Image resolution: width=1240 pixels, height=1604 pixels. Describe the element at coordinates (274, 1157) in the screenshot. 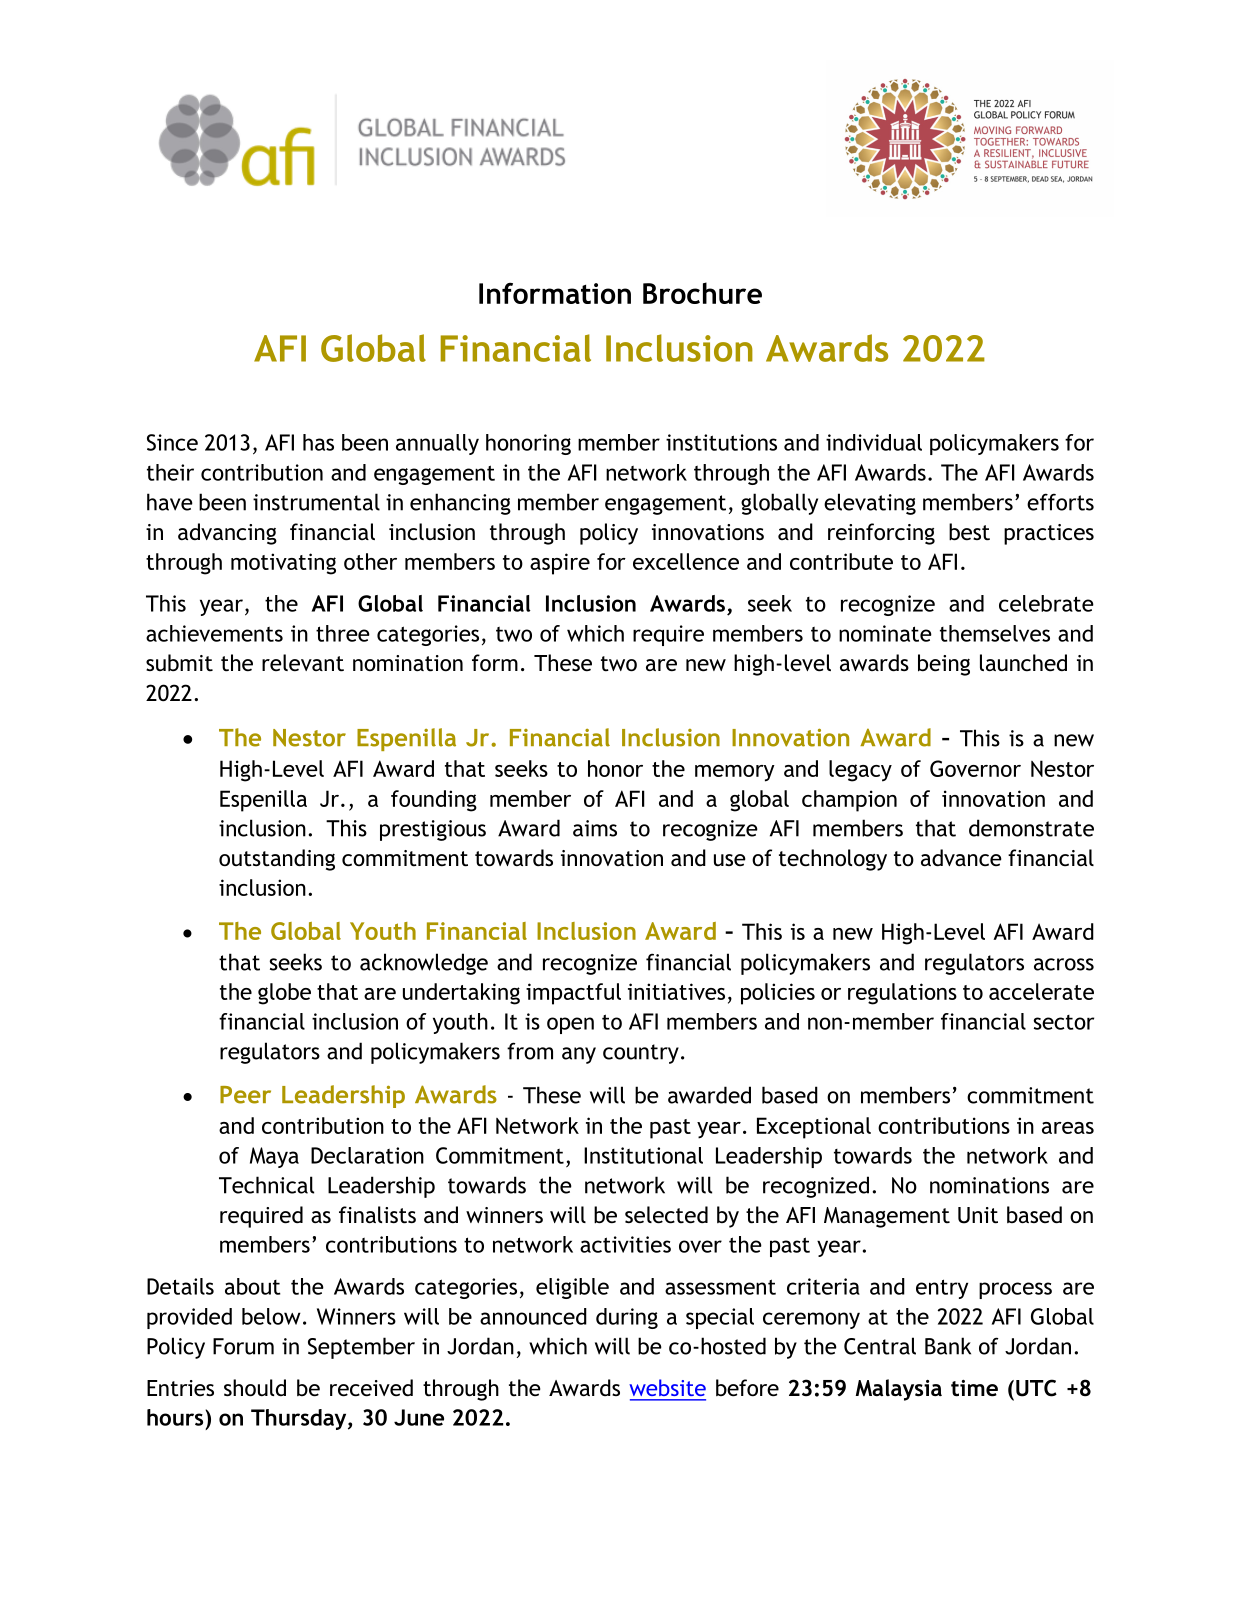

I see `Maya` at that location.
